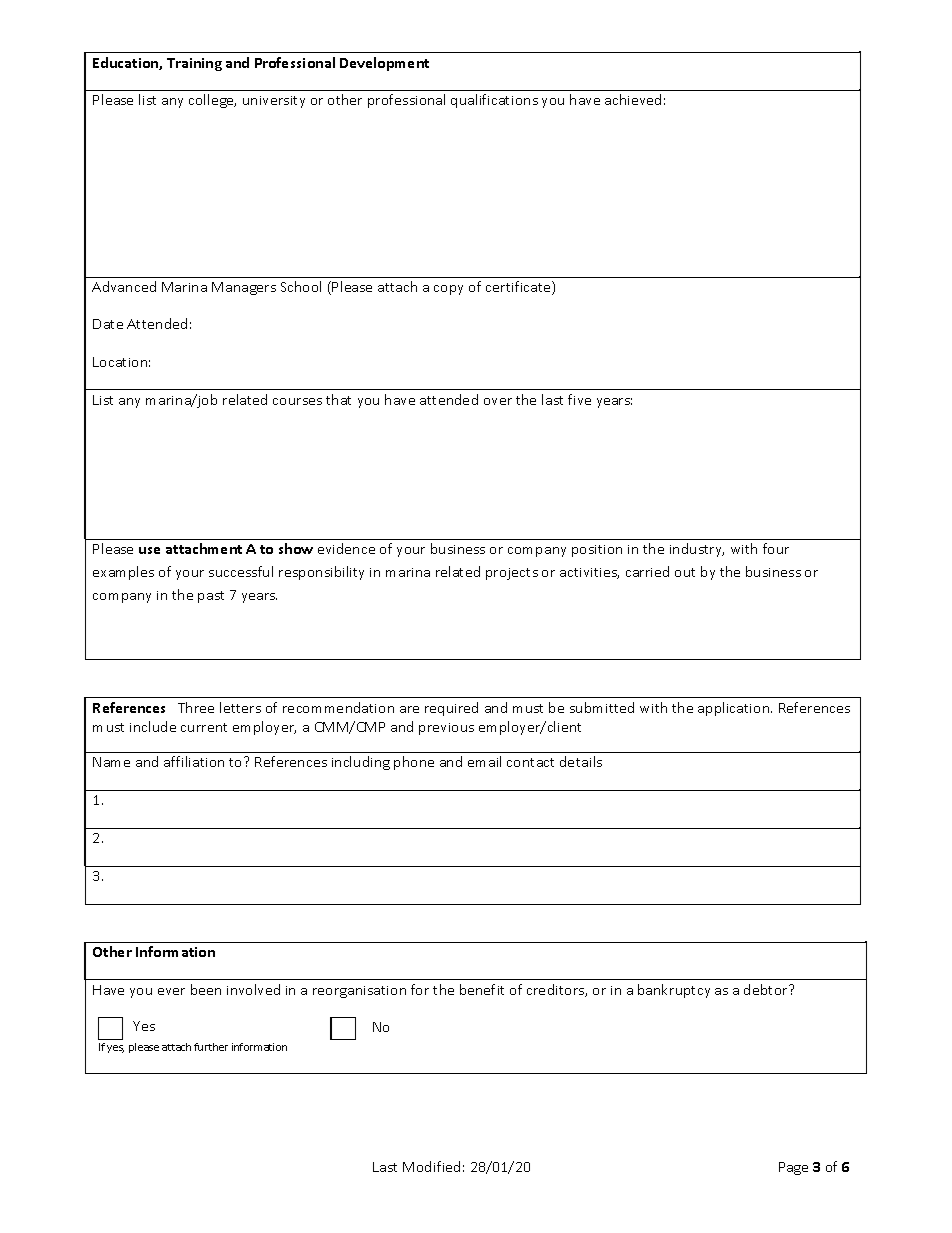 This image has height=1233, width=952. I want to click on further, so click(211, 1047).
